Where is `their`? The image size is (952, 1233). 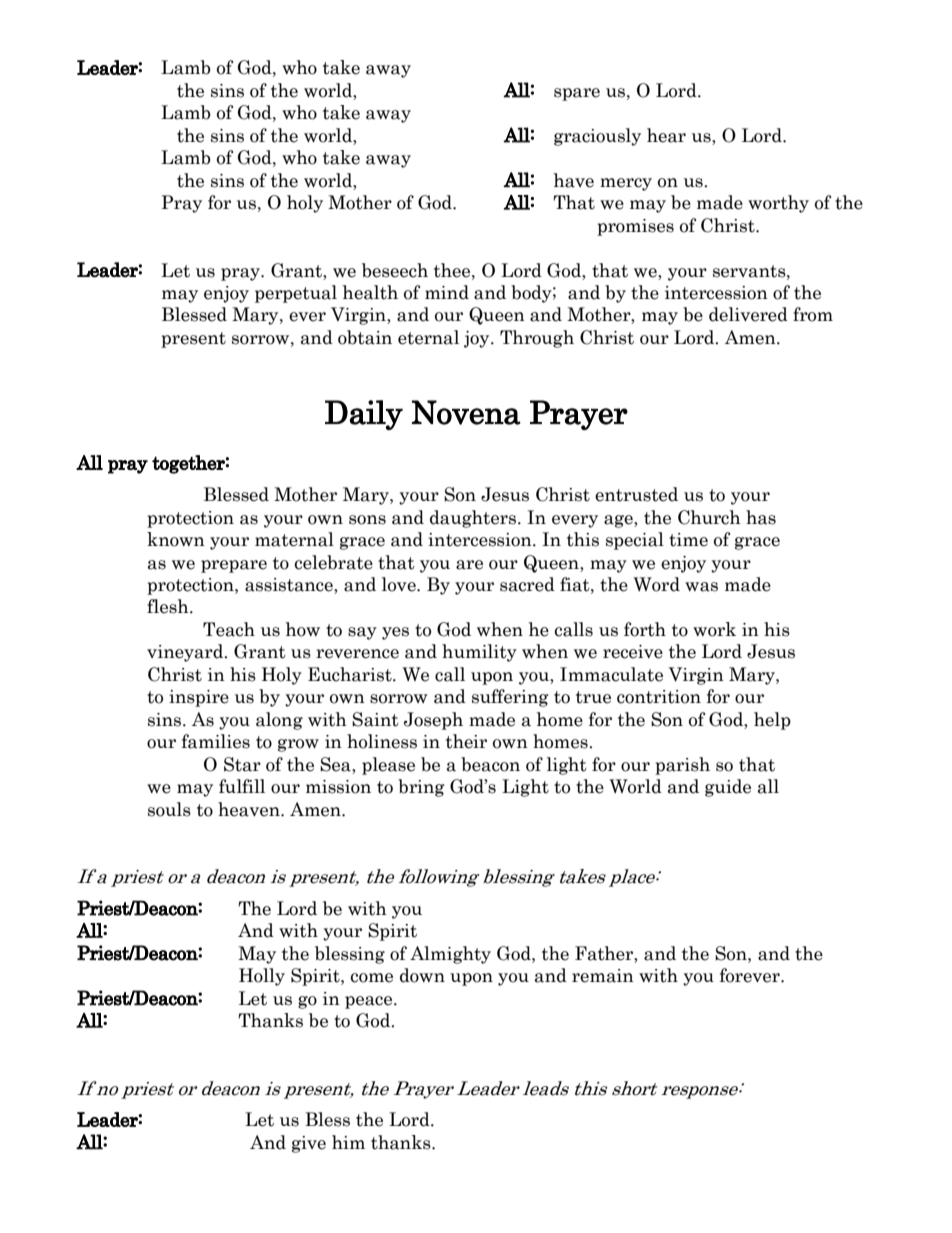 their is located at coordinates (466, 741).
